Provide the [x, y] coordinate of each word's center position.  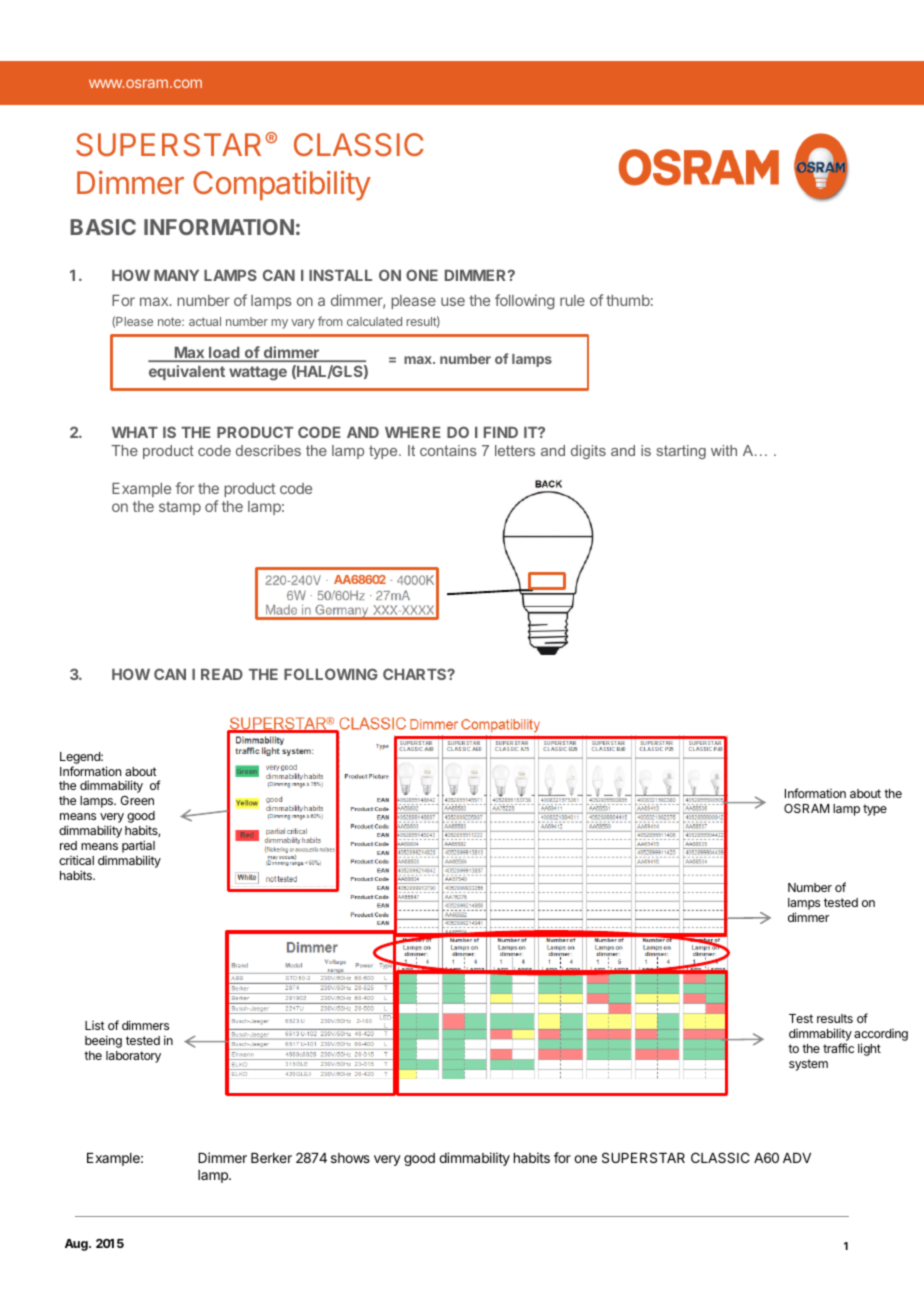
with [724, 450]
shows [350, 1158]
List [95, 1025]
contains [448, 450]
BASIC [103, 227]
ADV [797, 1158]
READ [222, 674]
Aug [77, 1245]
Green [137, 800]
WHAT [135, 432]
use [453, 301]
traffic [838, 1048]
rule [572, 300]
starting [681, 452]
